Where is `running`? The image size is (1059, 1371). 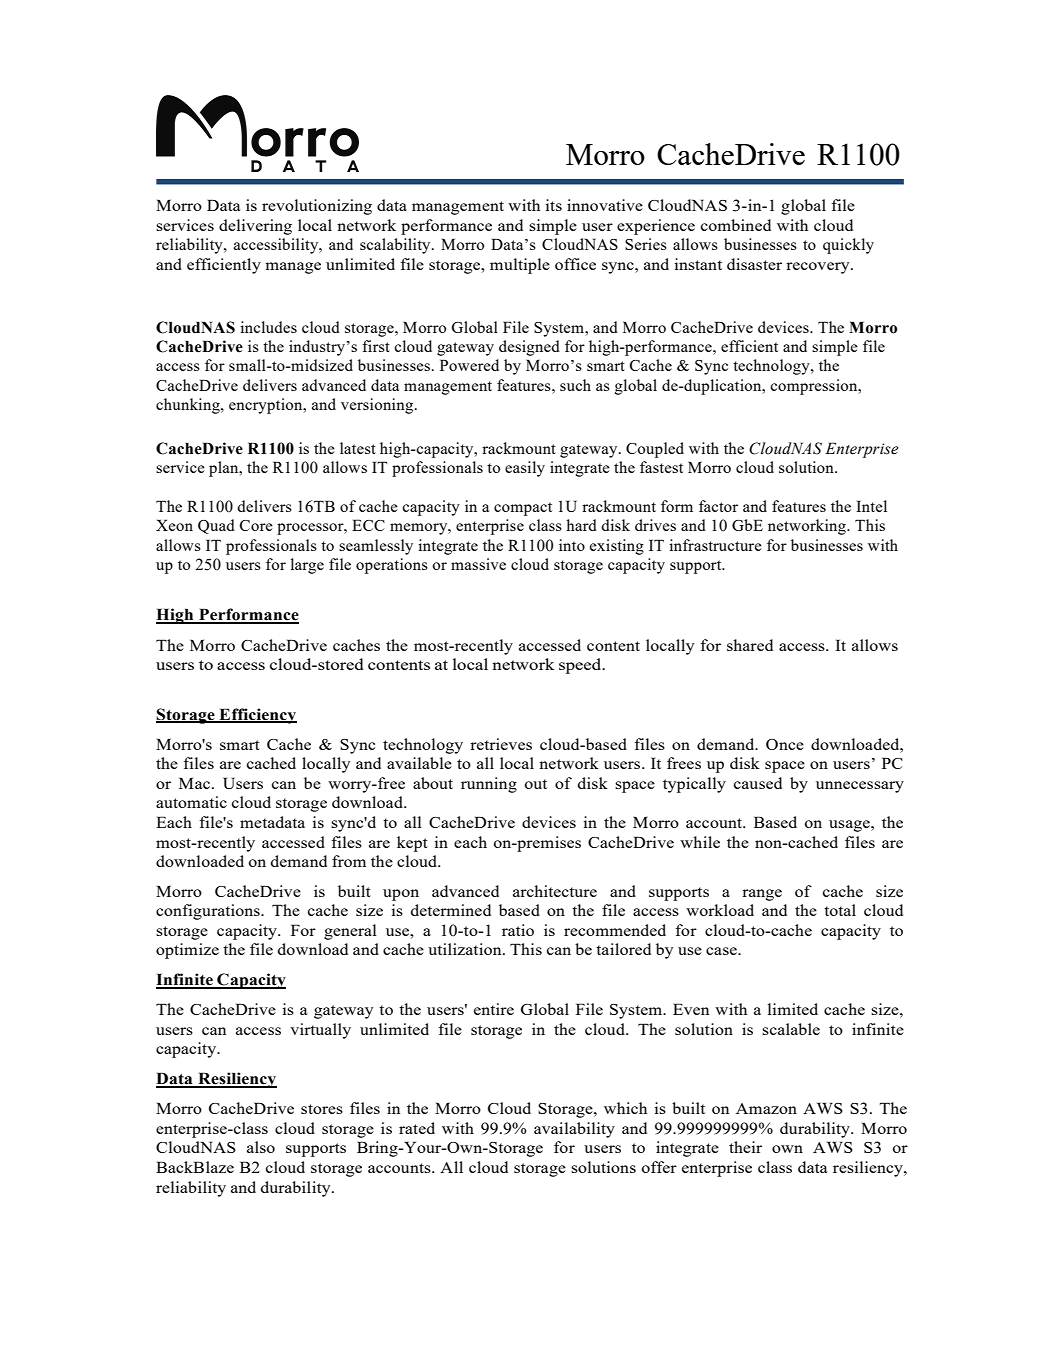 running is located at coordinates (489, 785).
